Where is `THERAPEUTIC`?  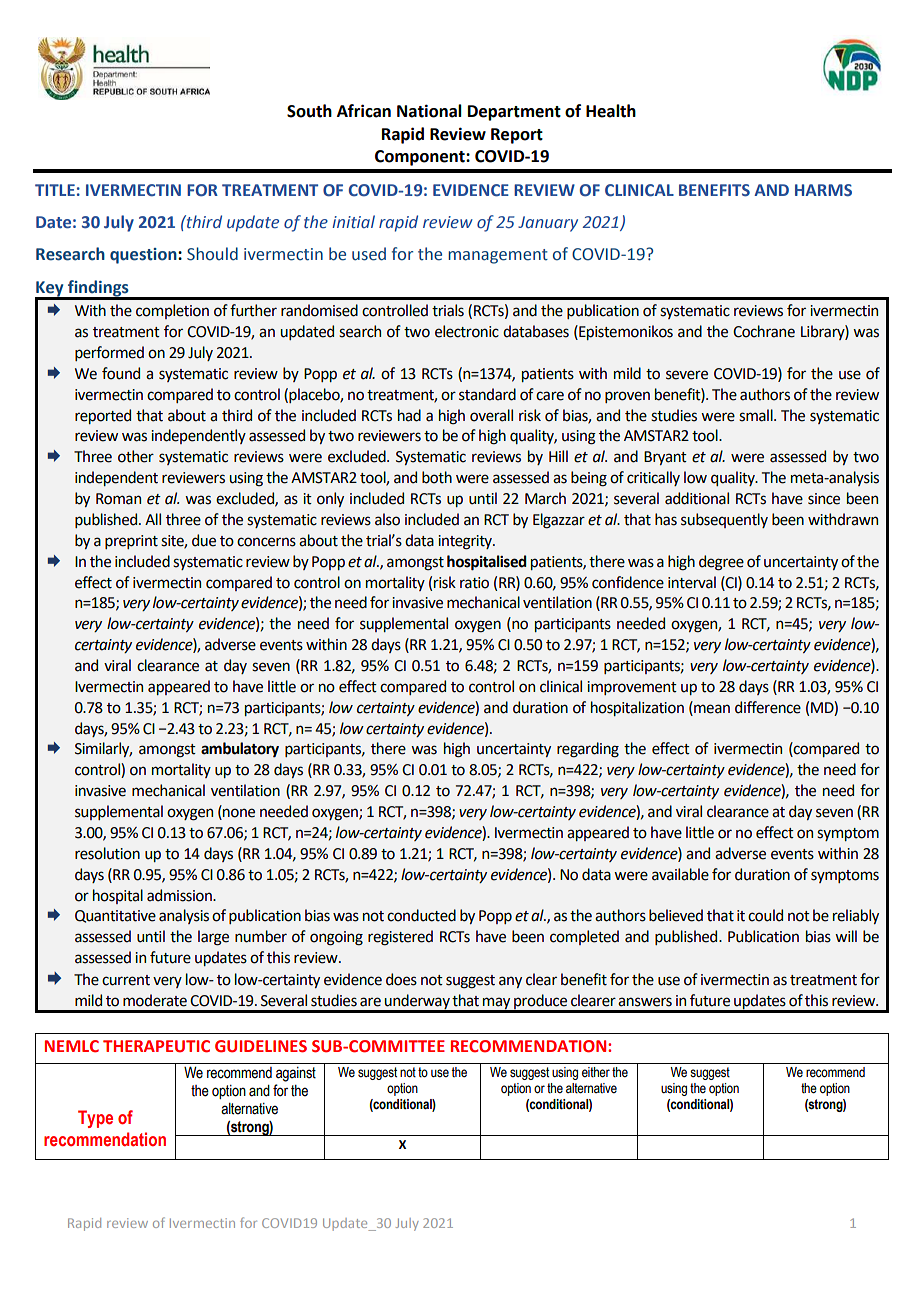
THERAPEUTIC is located at coordinates (156, 1046).
